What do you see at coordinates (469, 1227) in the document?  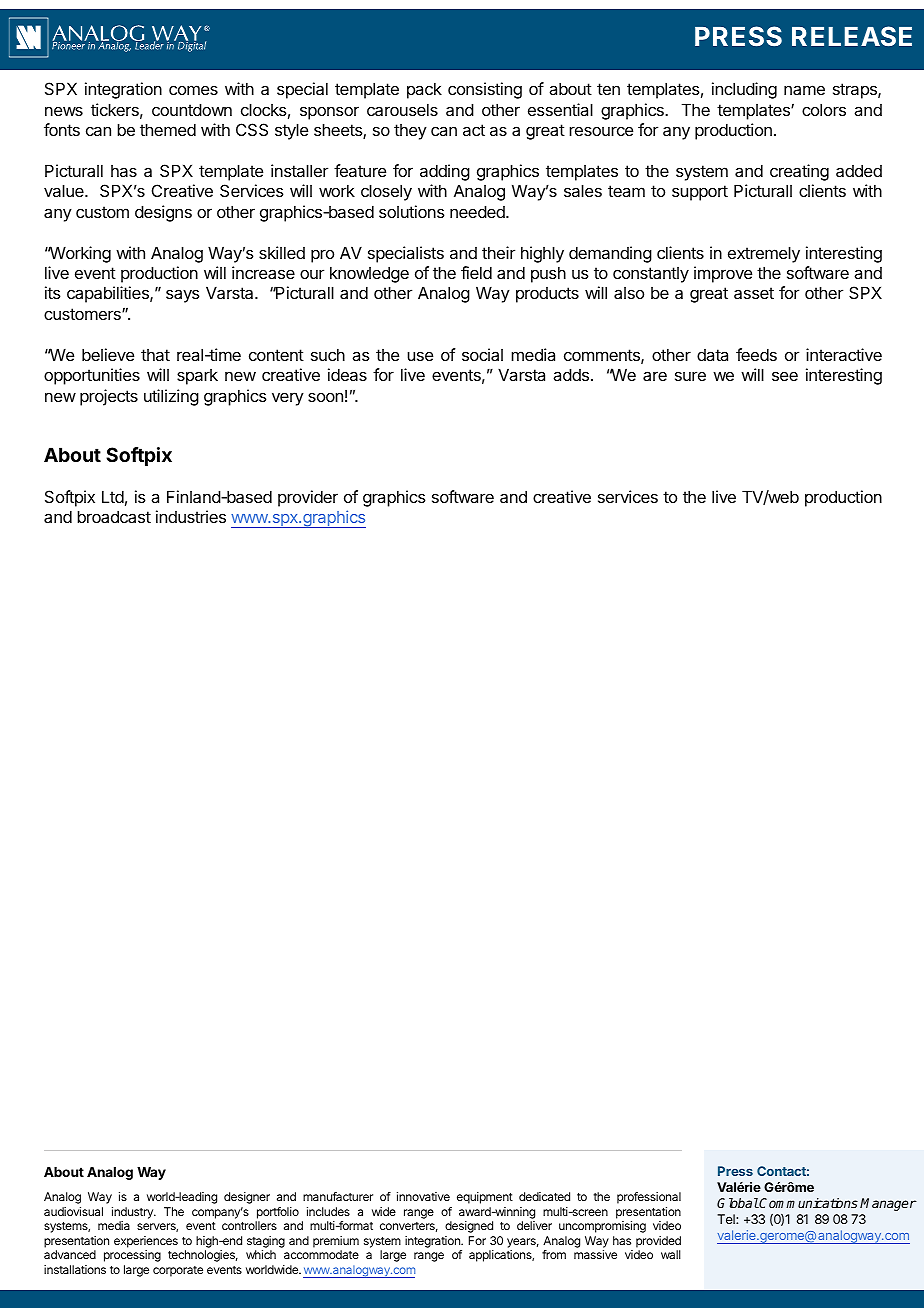 I see `designed` at bounding box center [469, 1227].
